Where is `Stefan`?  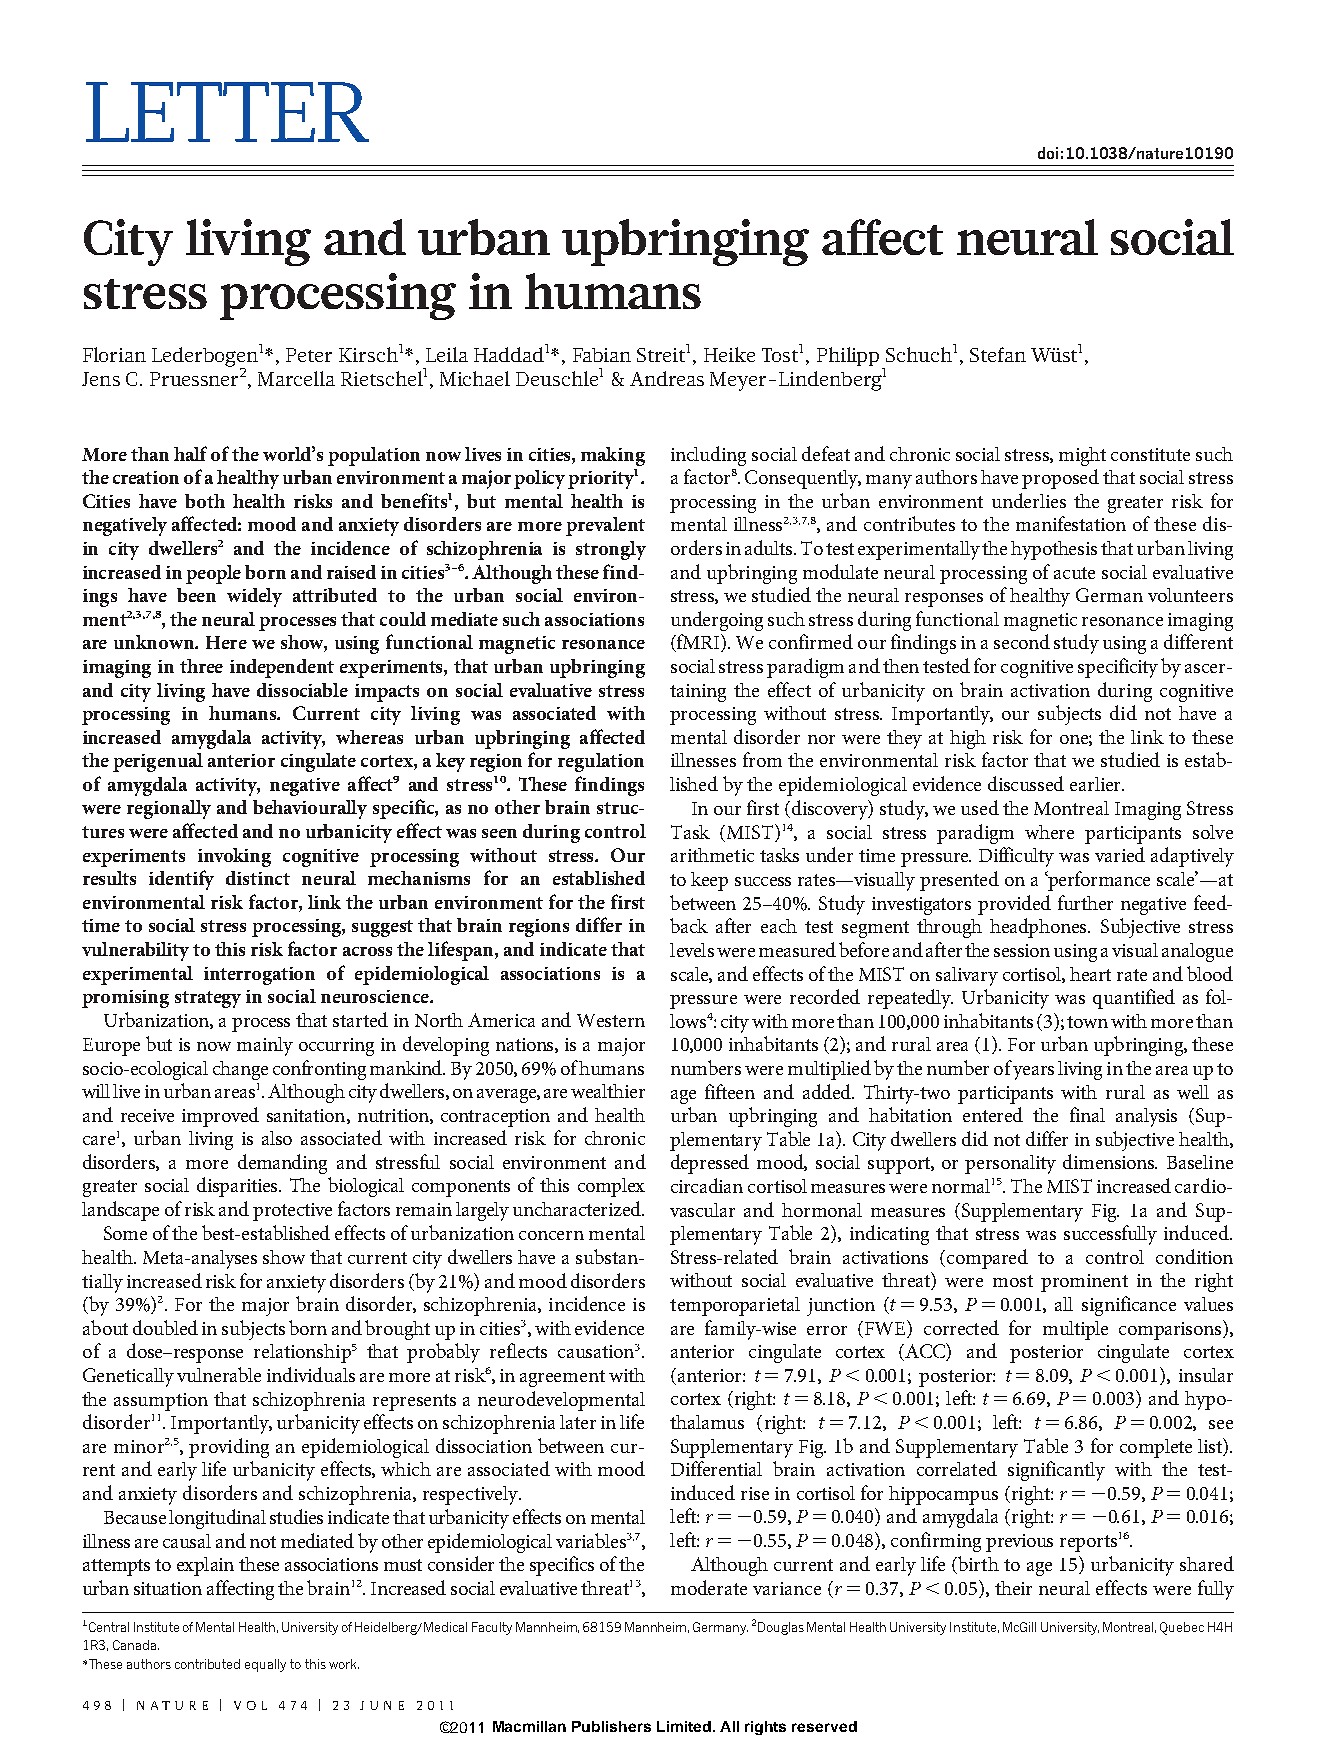
Stefan is located at coordinates (998, 354).
